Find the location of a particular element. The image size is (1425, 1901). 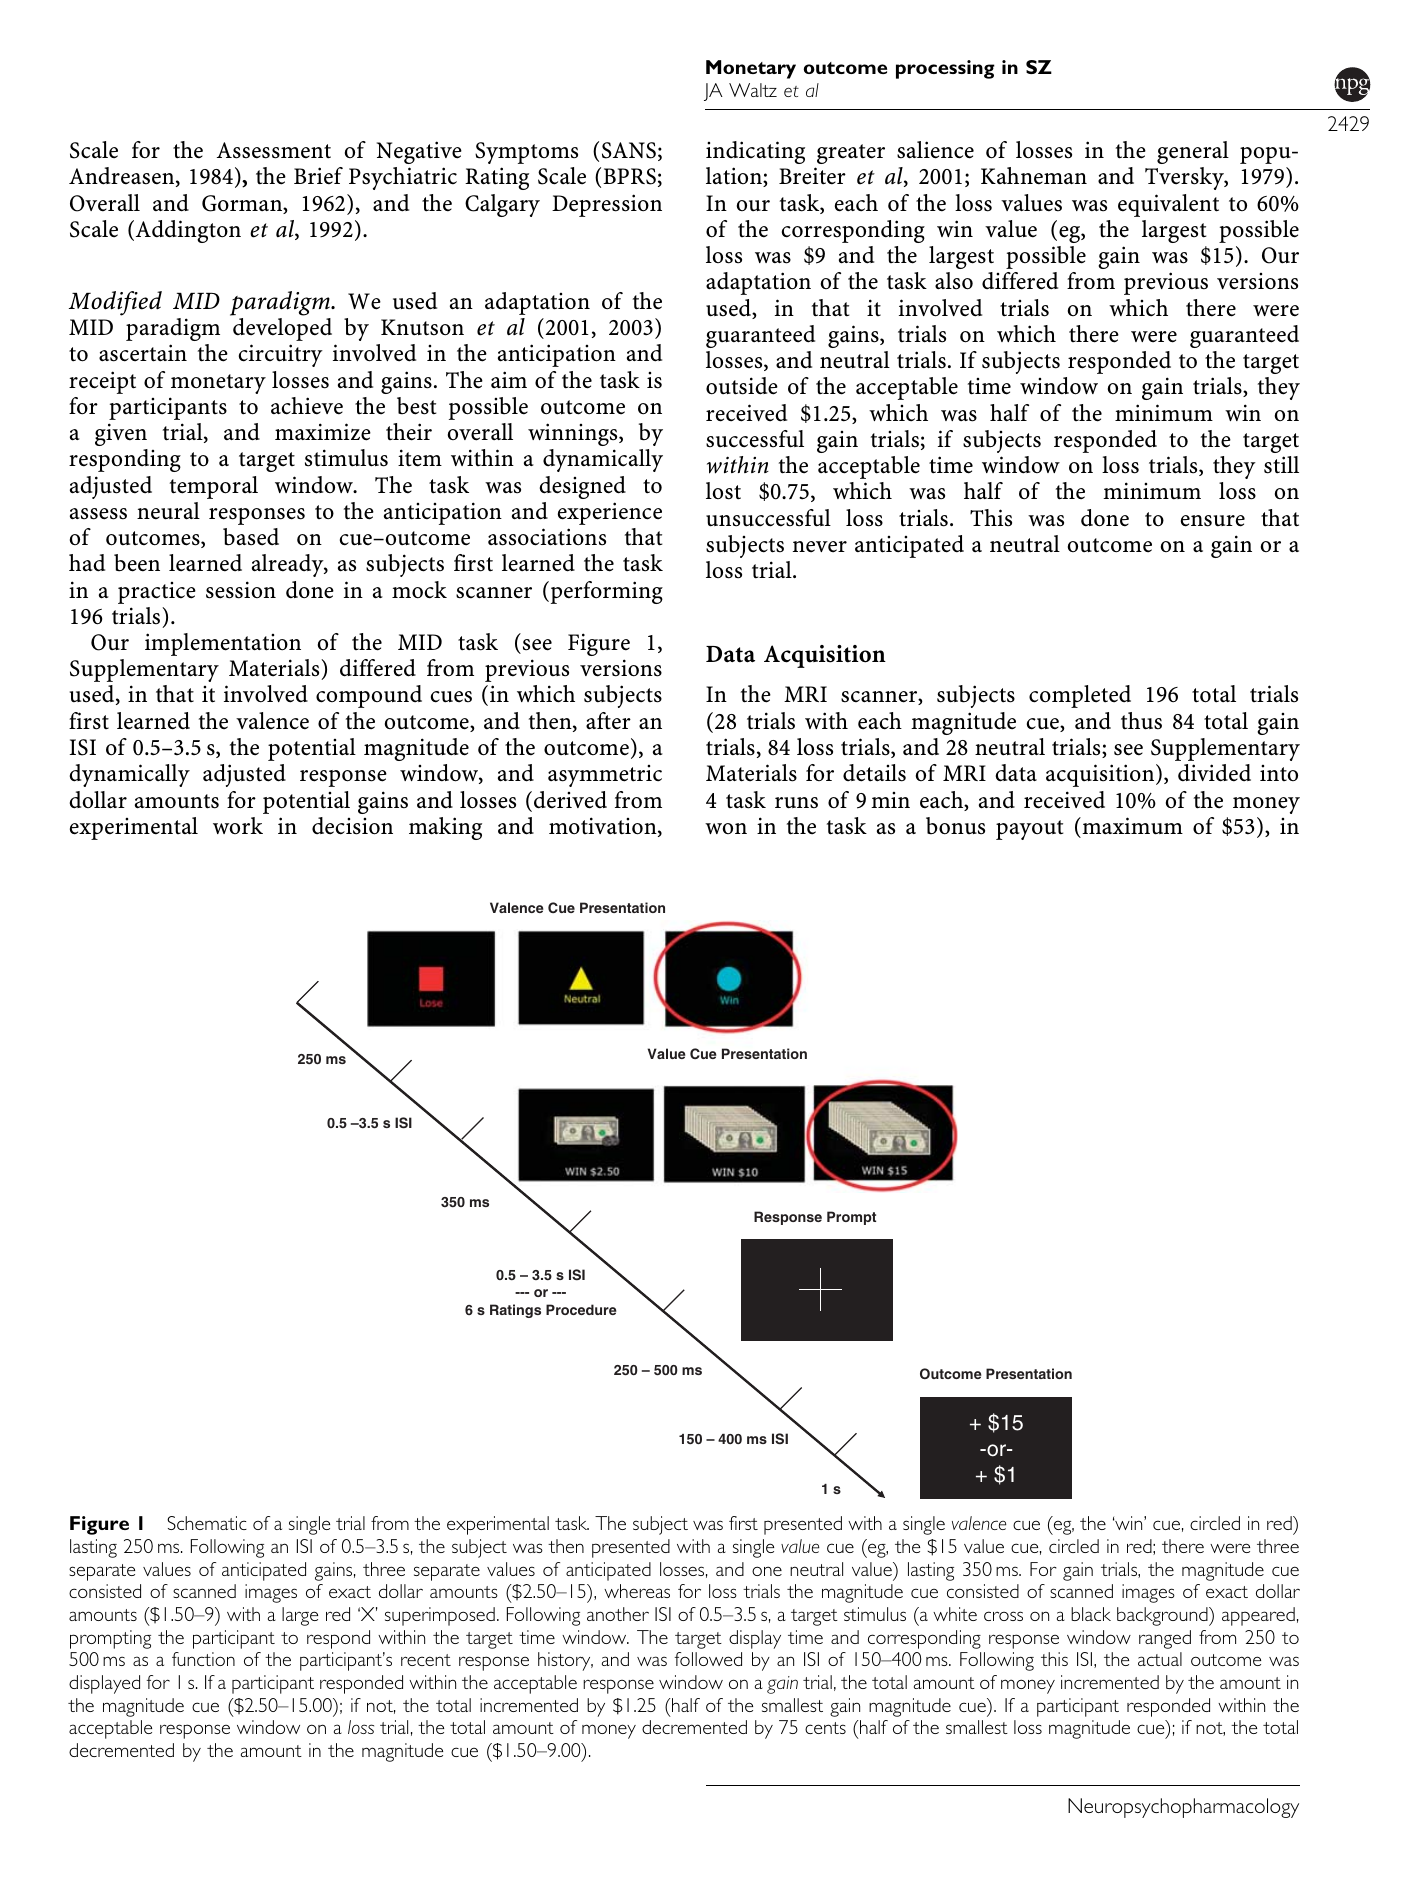

Brief is located at coordinates (318, 176).
